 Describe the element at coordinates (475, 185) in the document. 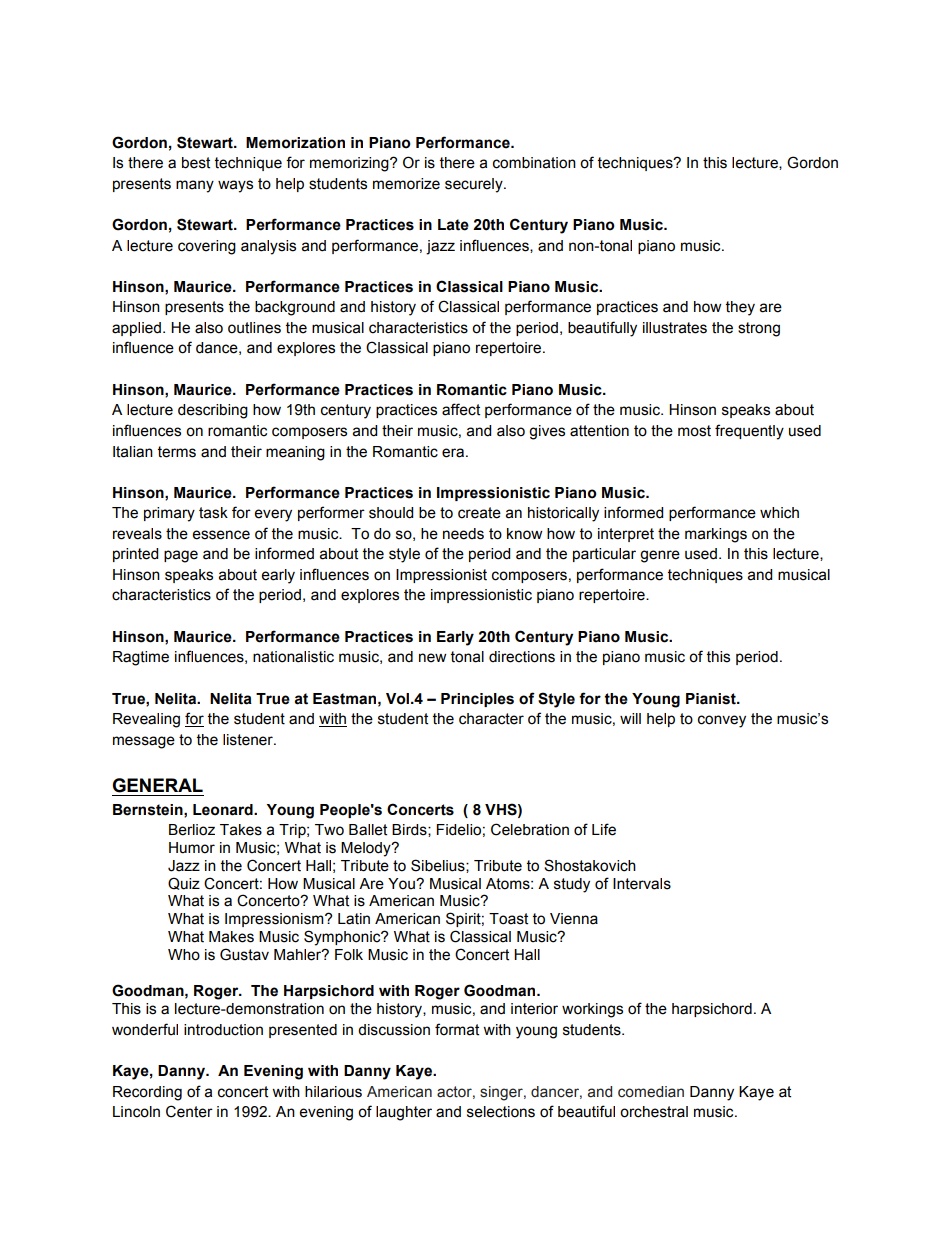

I see `securely` at that location.
